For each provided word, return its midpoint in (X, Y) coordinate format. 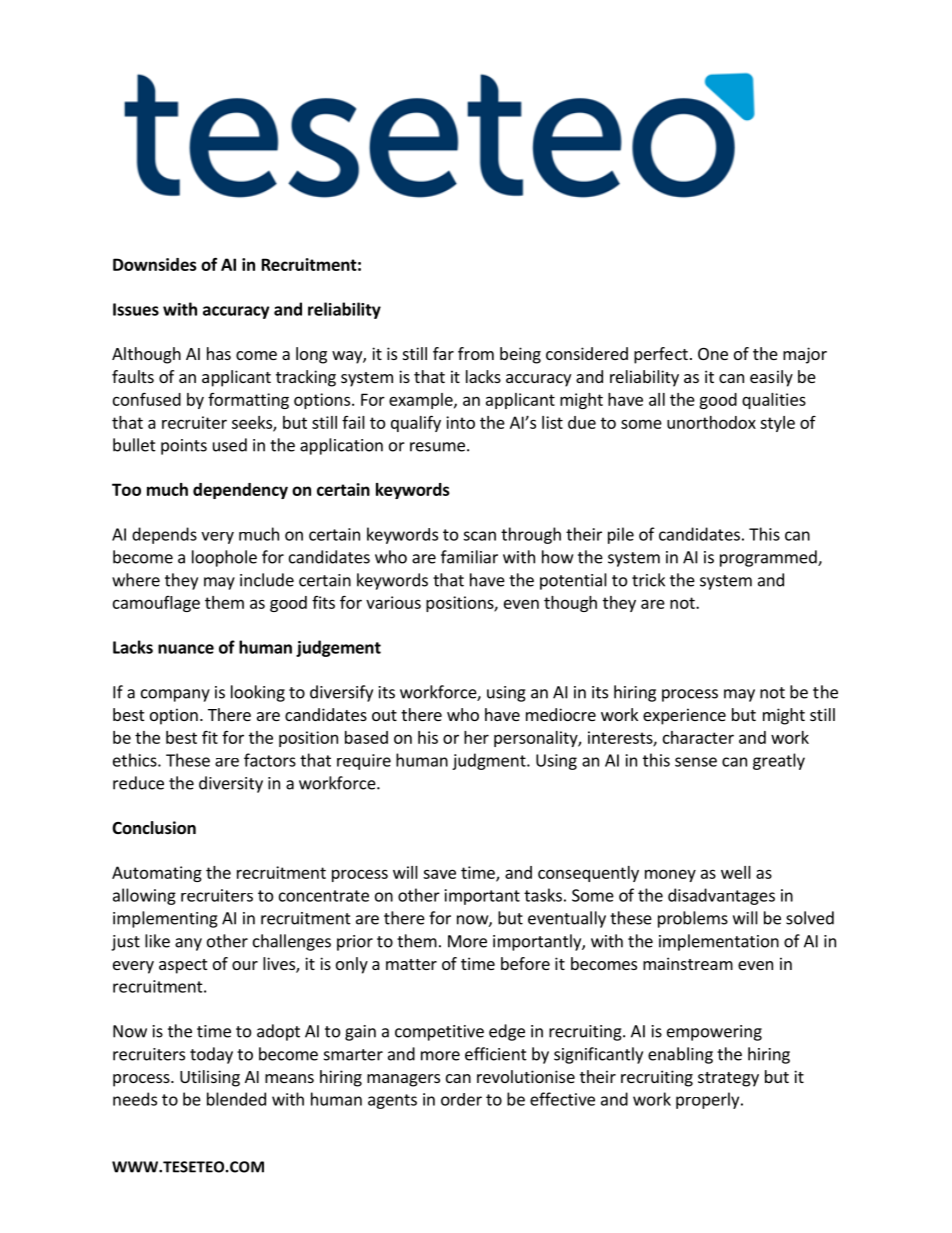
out (384, 715)
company (175, 695)
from (476, 353)
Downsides (155, 264)
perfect (661, 355)
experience (684, 716)
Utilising (210, 1078)
